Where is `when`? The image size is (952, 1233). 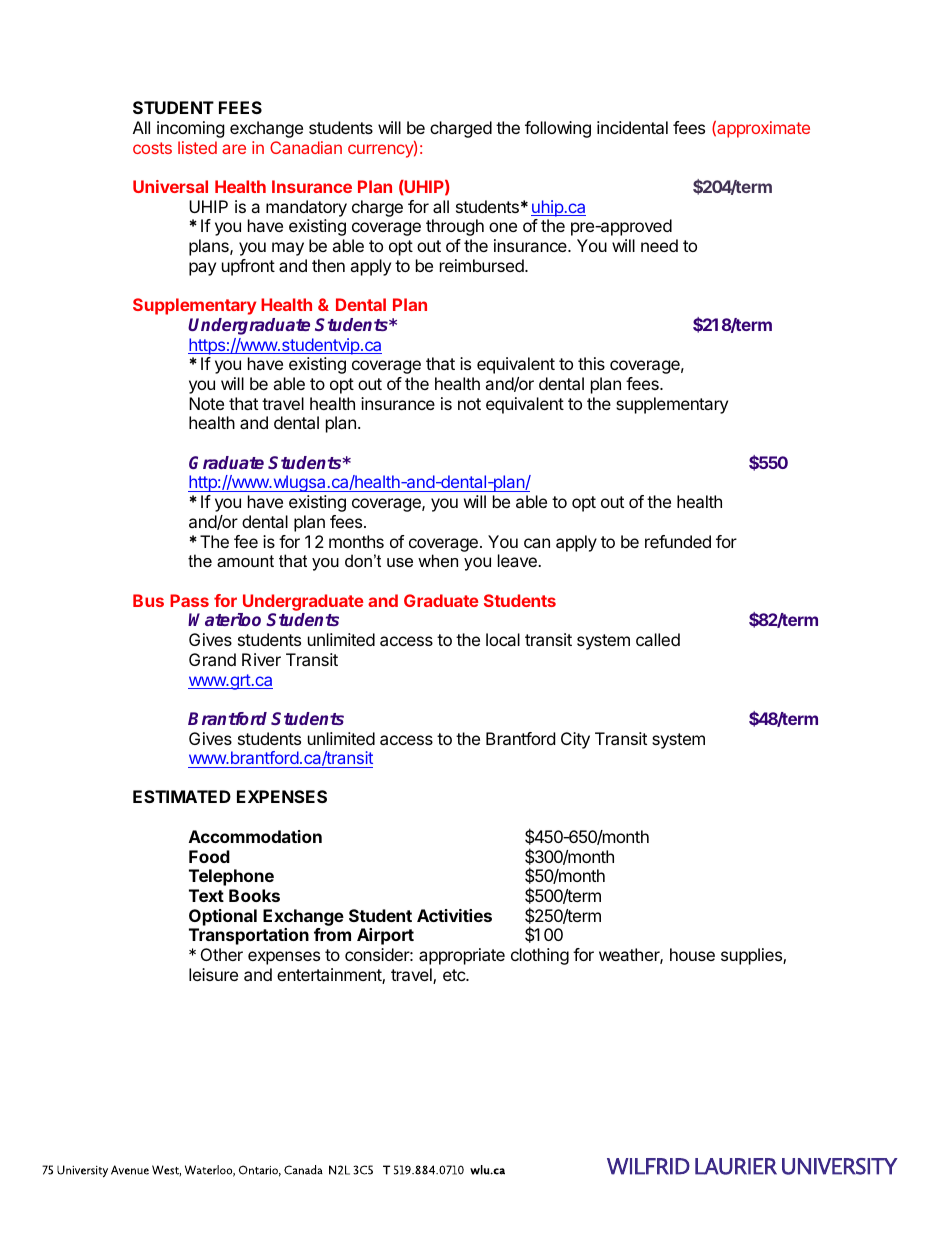 when is located at coordinates (438, 560).
